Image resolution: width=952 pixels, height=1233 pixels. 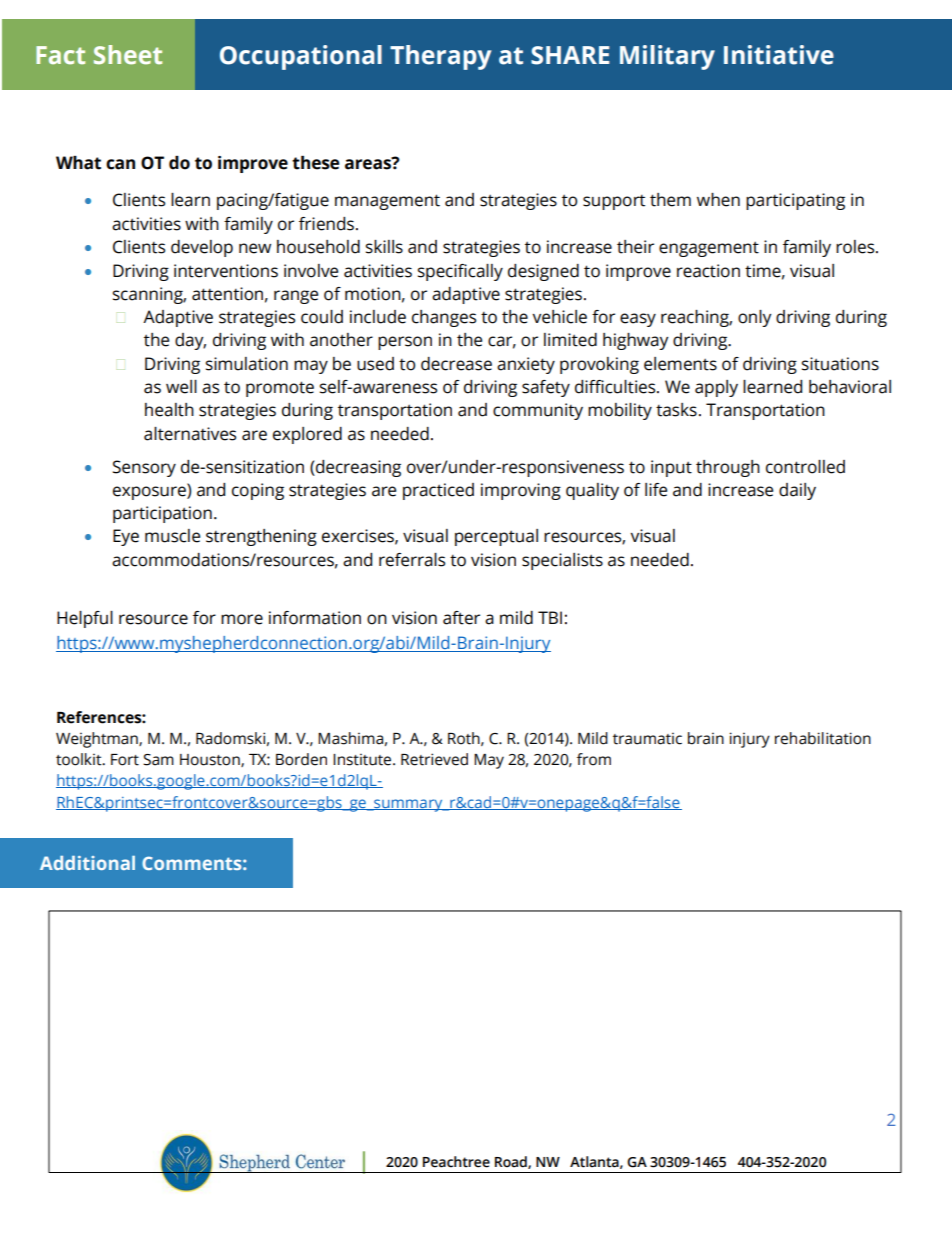 What do you see at coordinates (461, 618) in the image?
I see `after` at bounding box center [461, 618].
